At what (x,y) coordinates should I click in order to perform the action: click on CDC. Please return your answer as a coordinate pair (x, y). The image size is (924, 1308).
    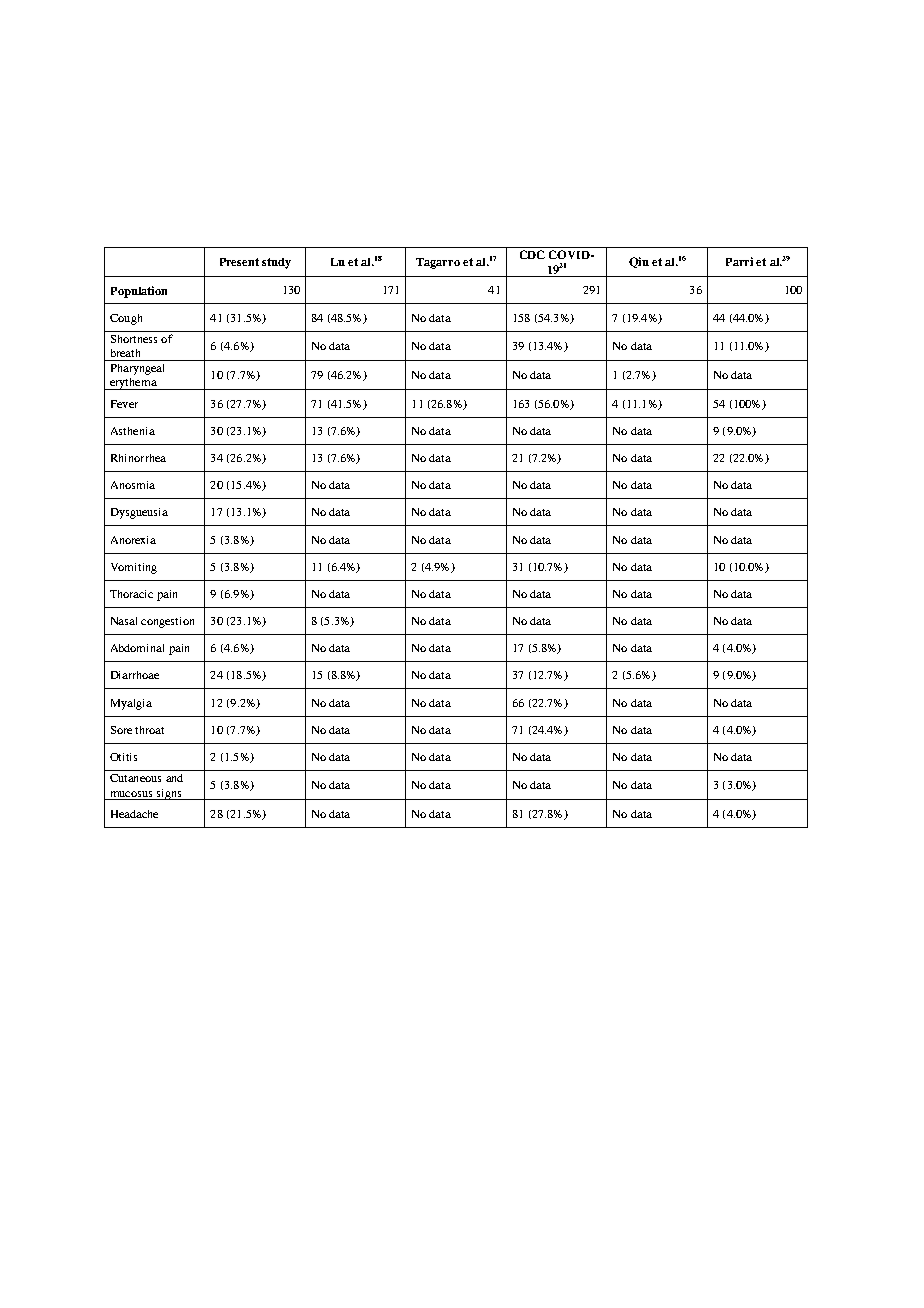
    Looking at the image, I should click on (532, 254).
